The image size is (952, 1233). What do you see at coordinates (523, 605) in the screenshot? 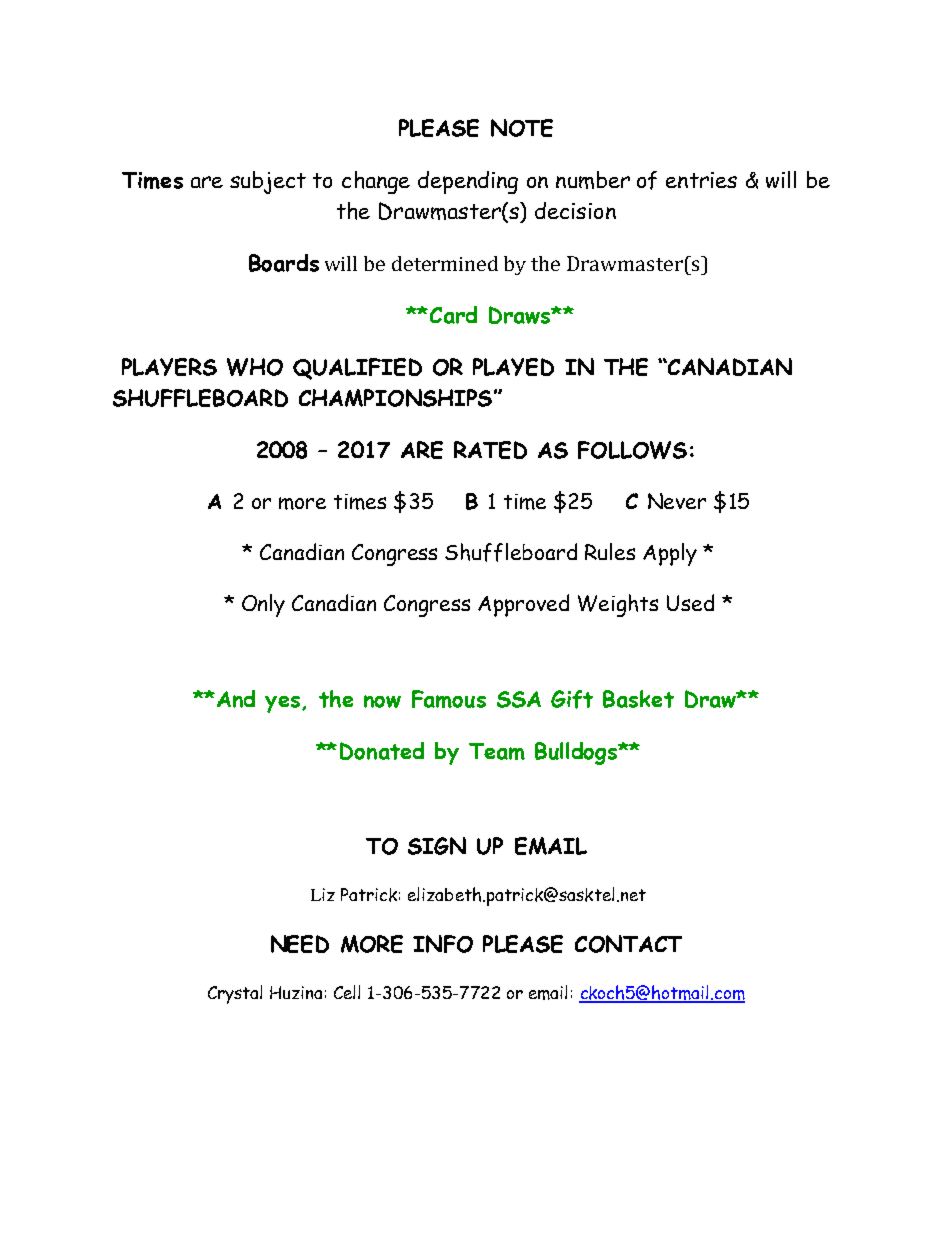
I see `Approved` at bounding box center [523, 605].
